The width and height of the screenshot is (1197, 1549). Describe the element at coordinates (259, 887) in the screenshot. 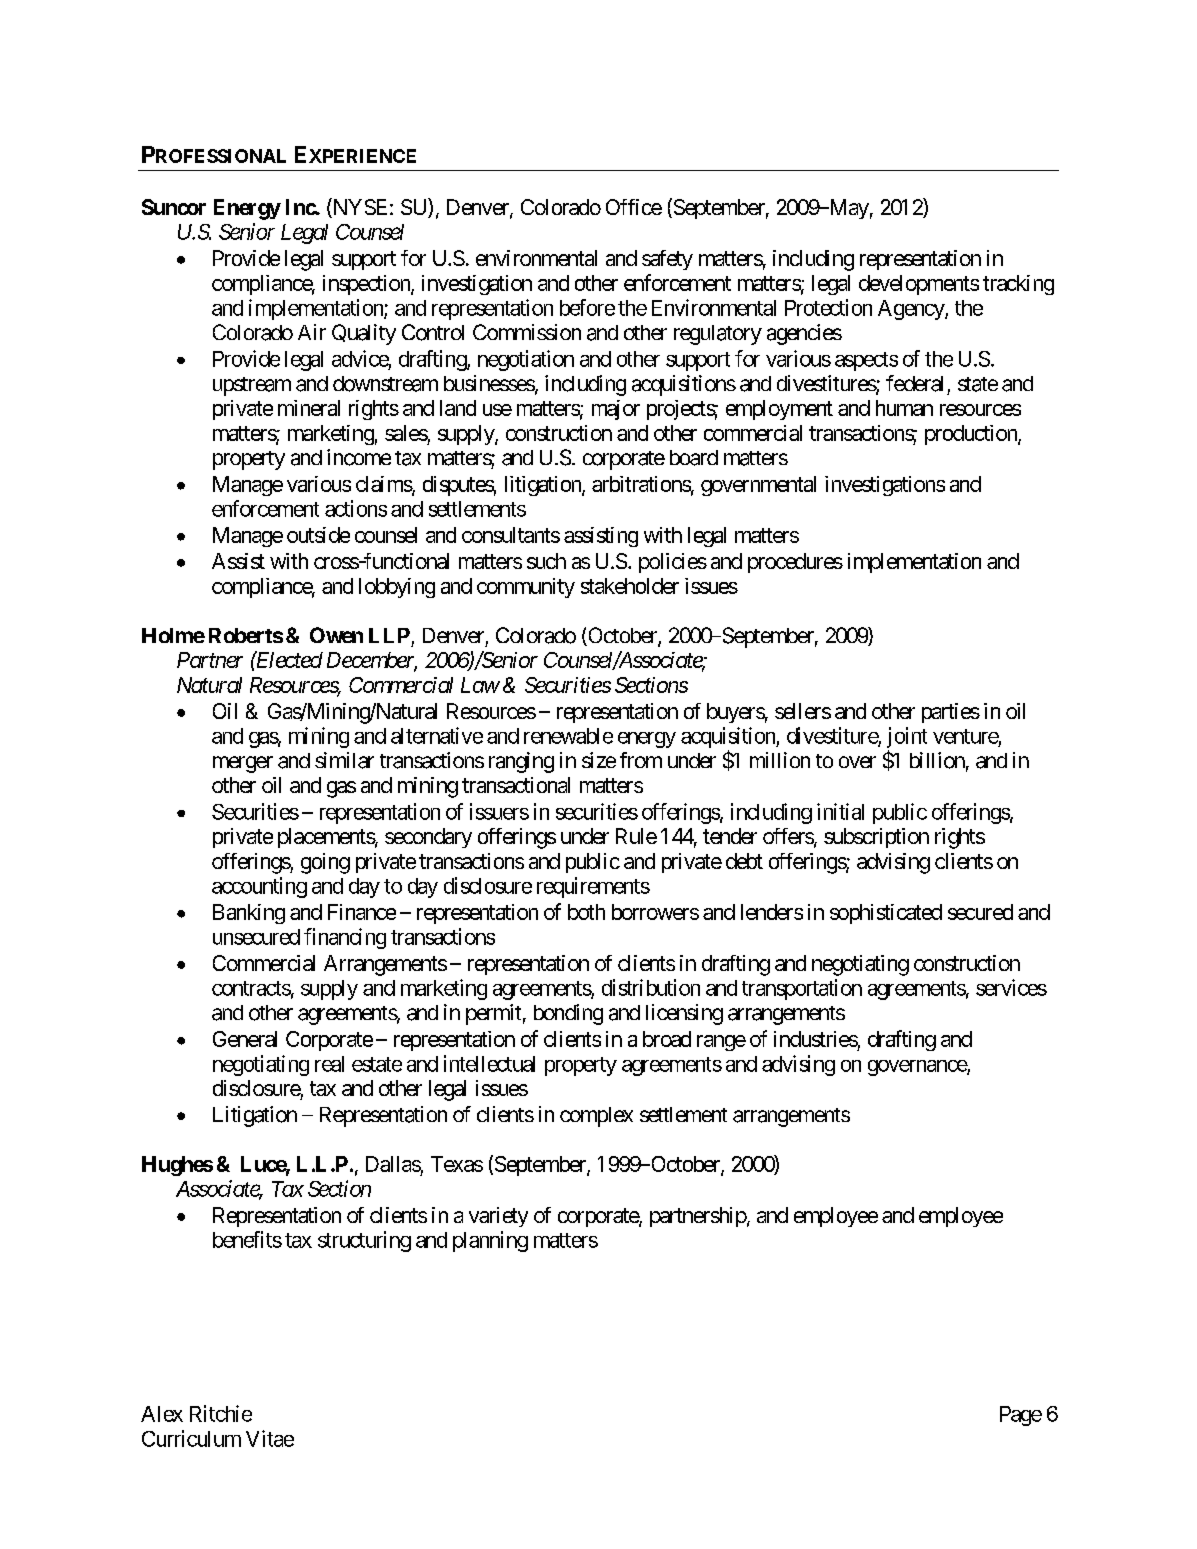

I see `accounting` at that location.
